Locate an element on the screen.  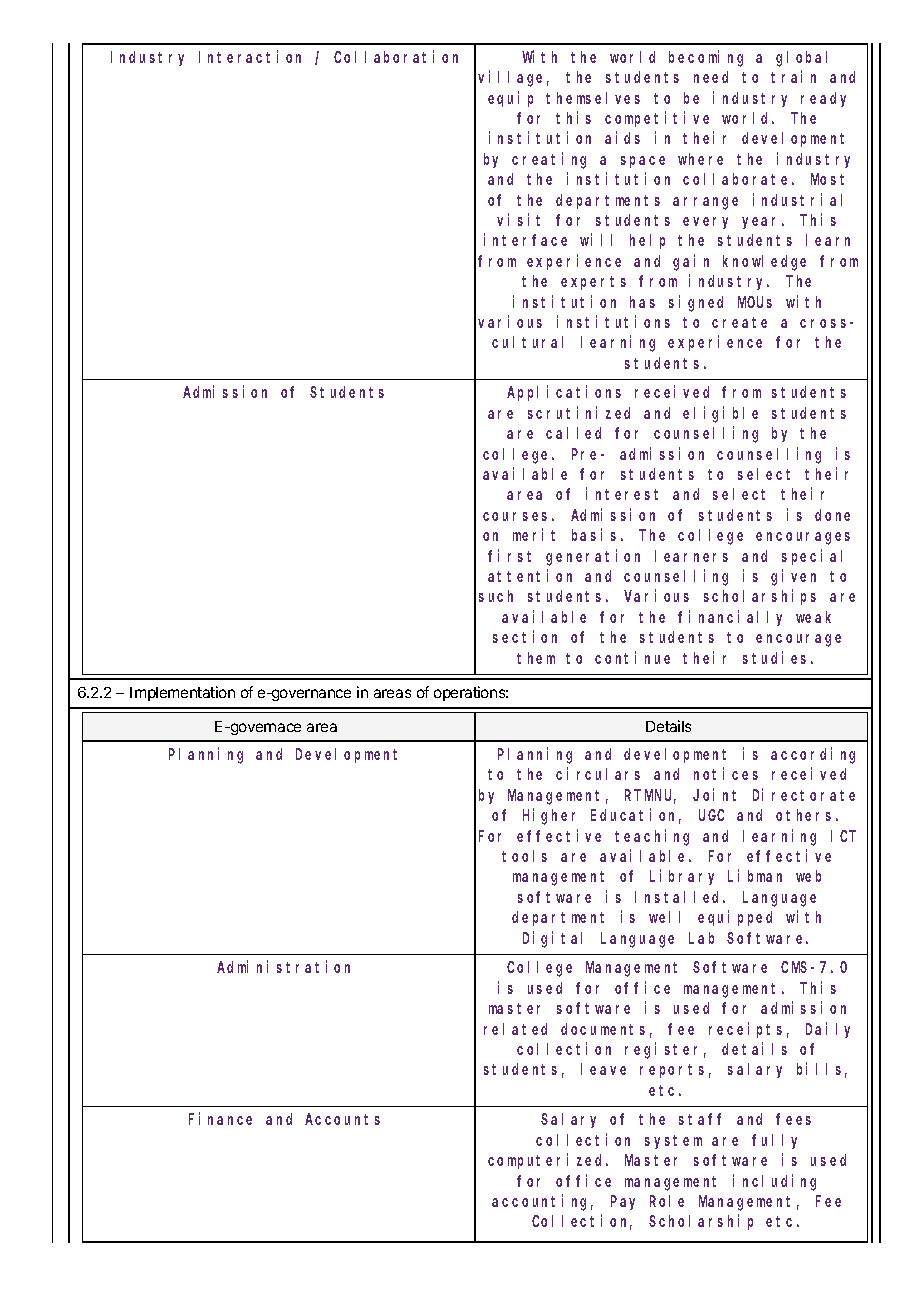
basis is located at coordinates (594, 535).
